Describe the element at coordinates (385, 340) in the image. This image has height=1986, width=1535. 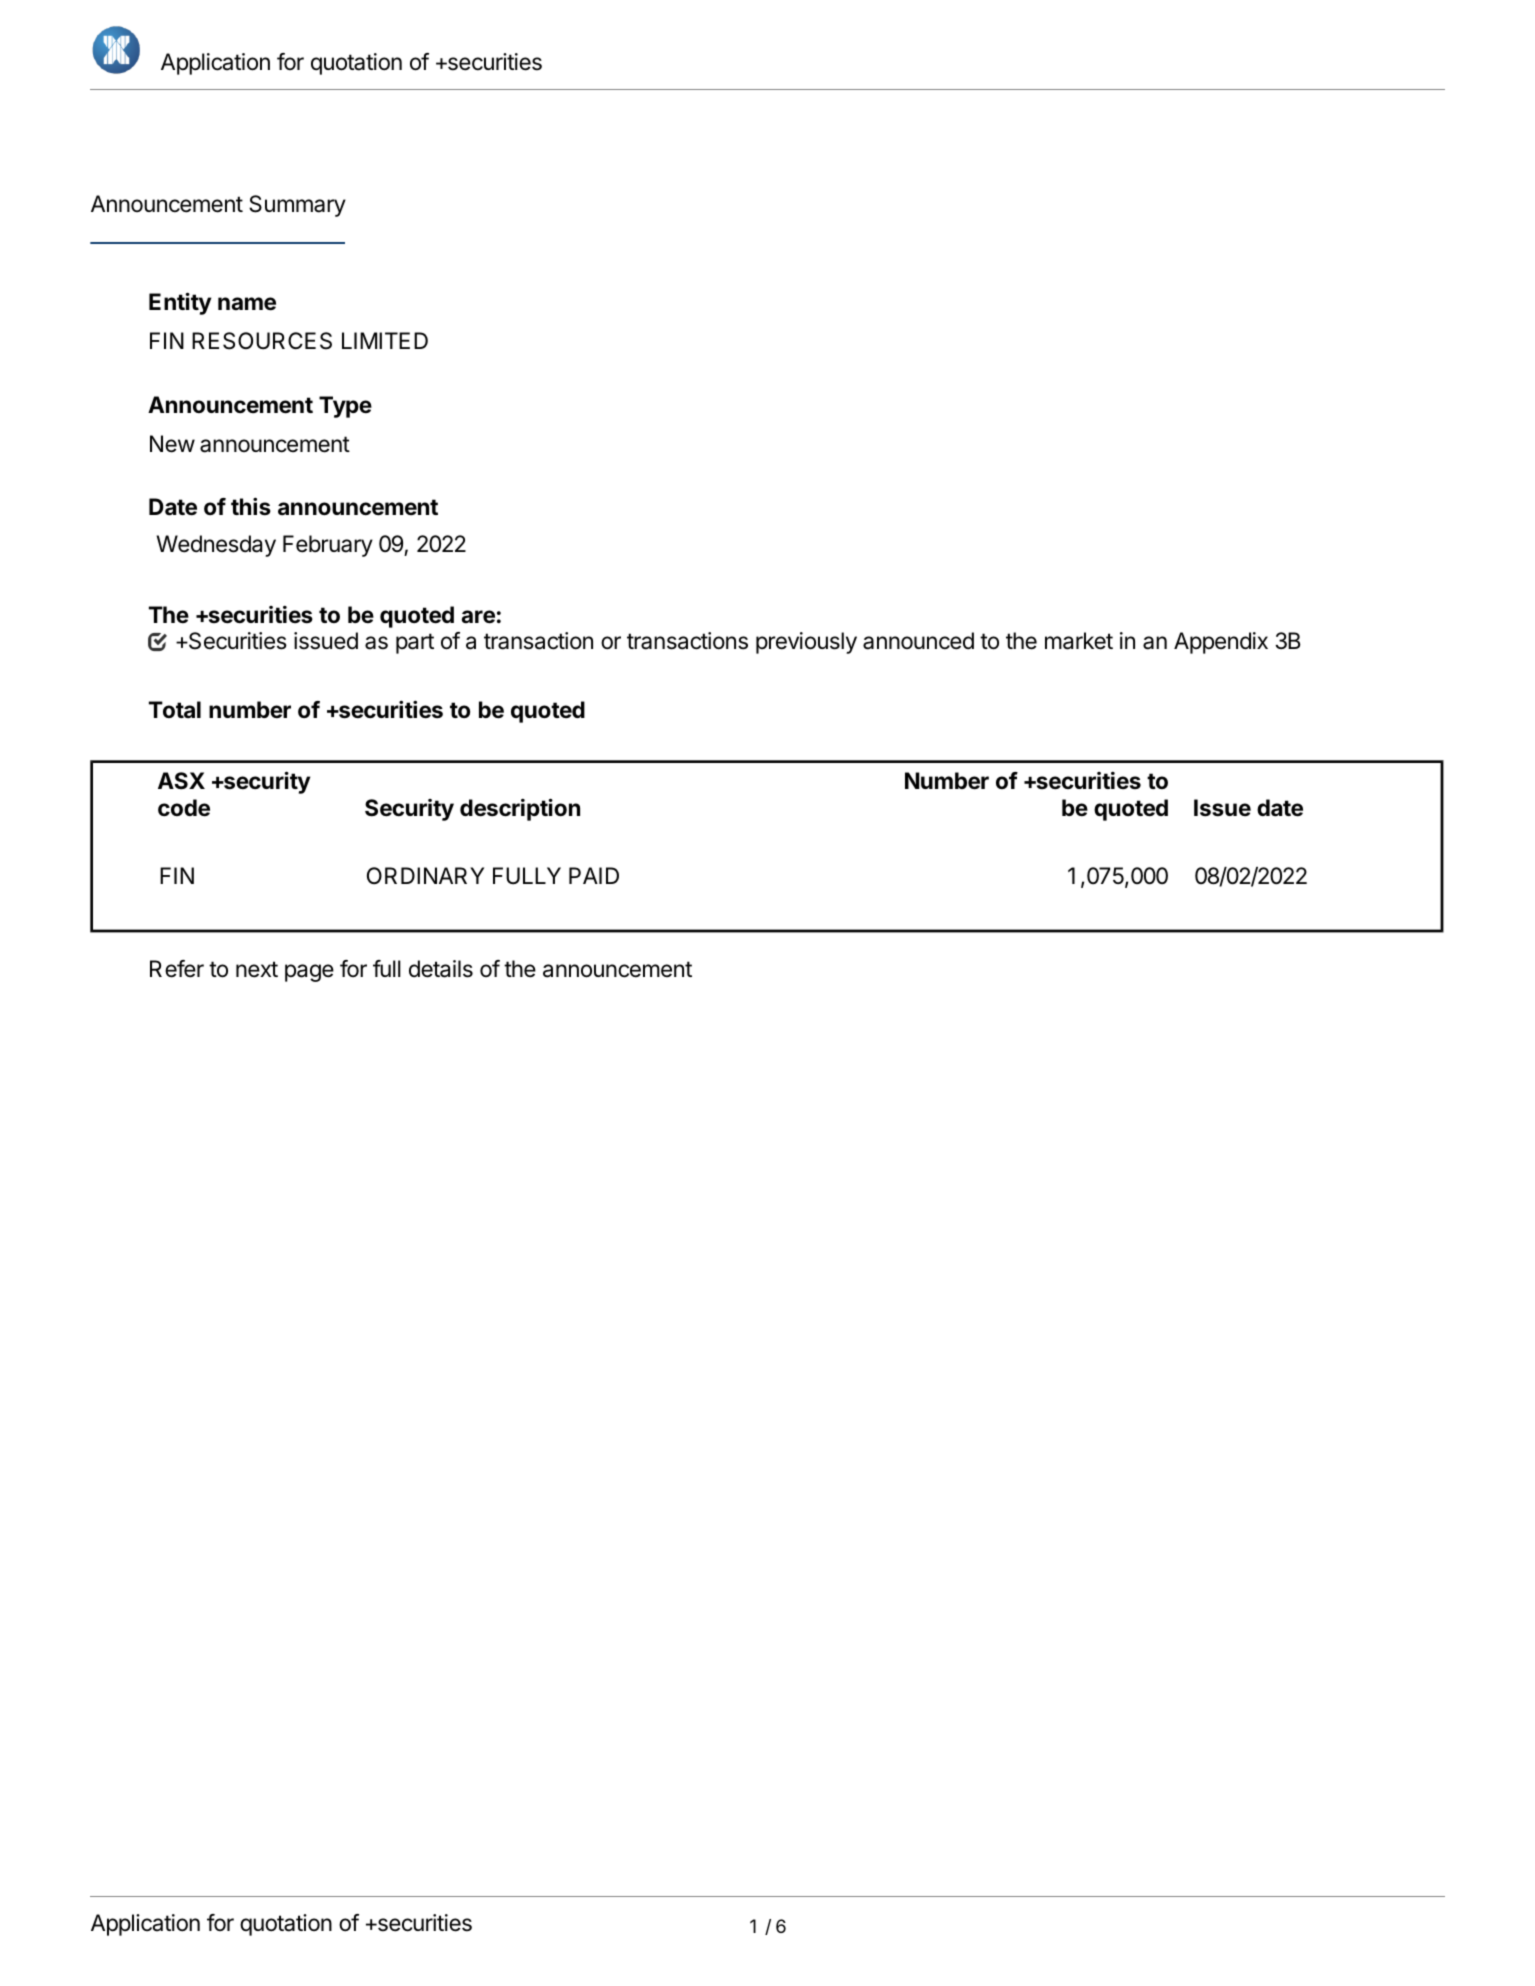
I see `LIMITED` at that location.
